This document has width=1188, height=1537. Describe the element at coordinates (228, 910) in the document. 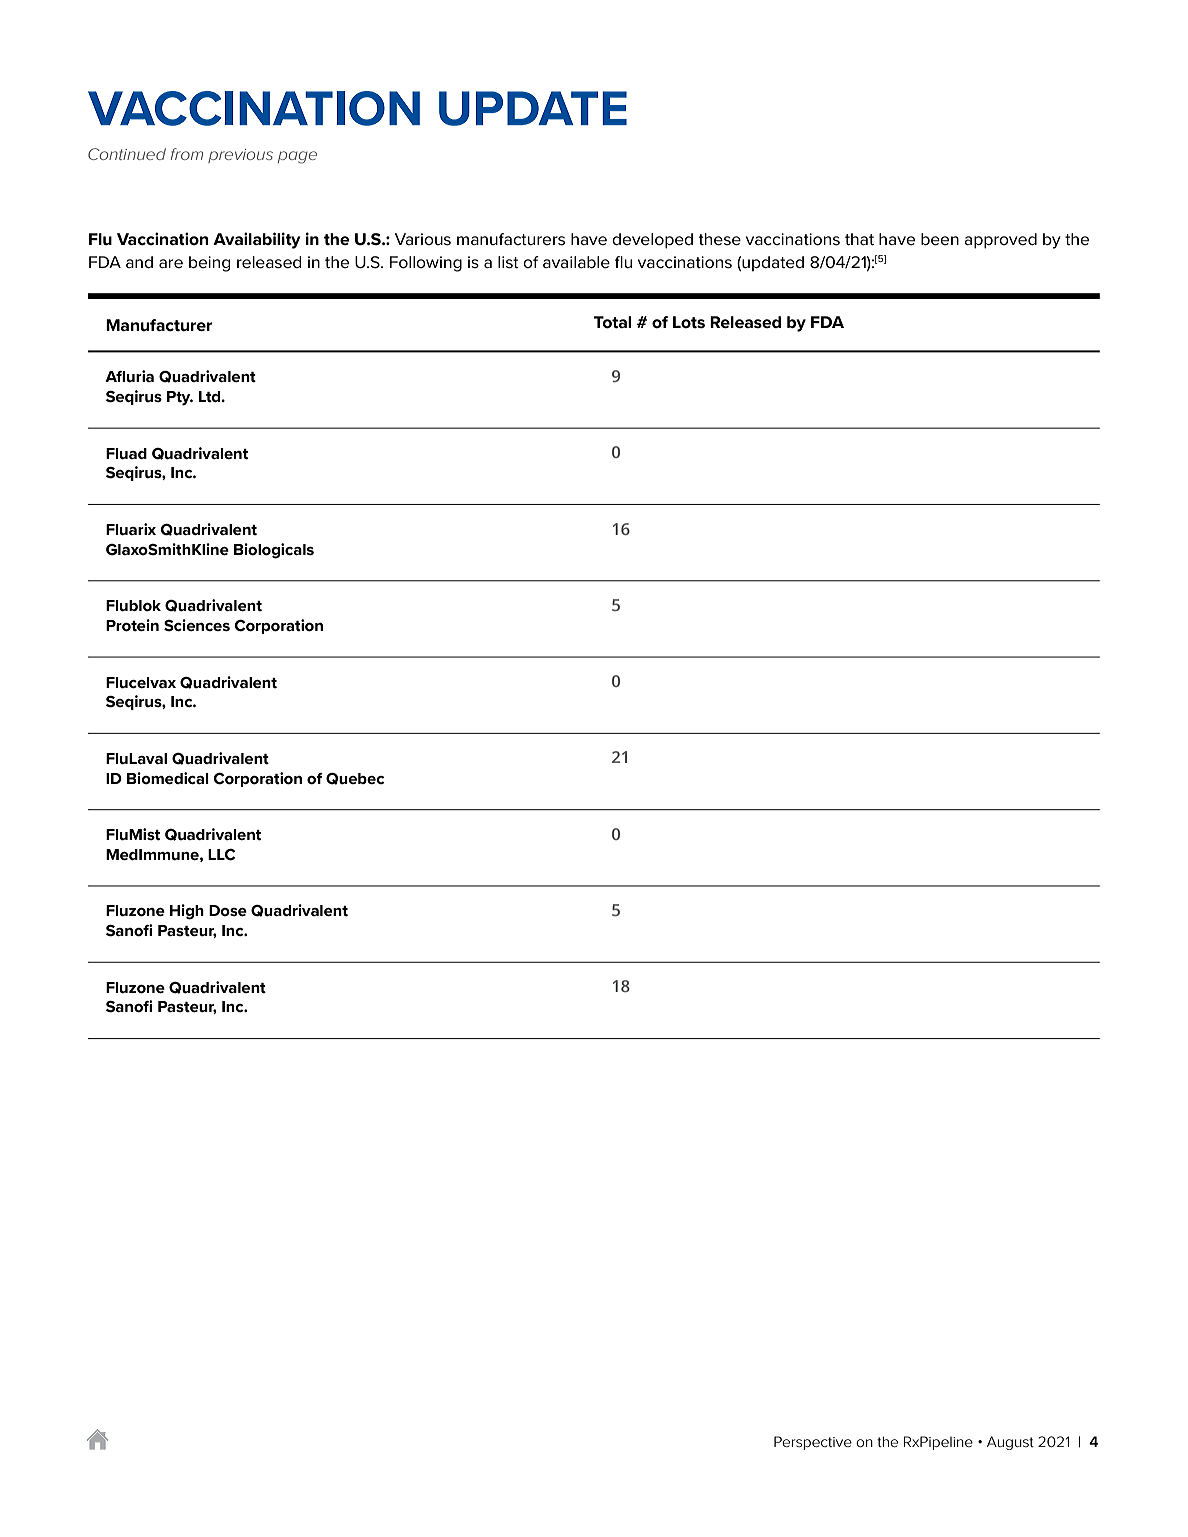

I see `Dose` at that location.
